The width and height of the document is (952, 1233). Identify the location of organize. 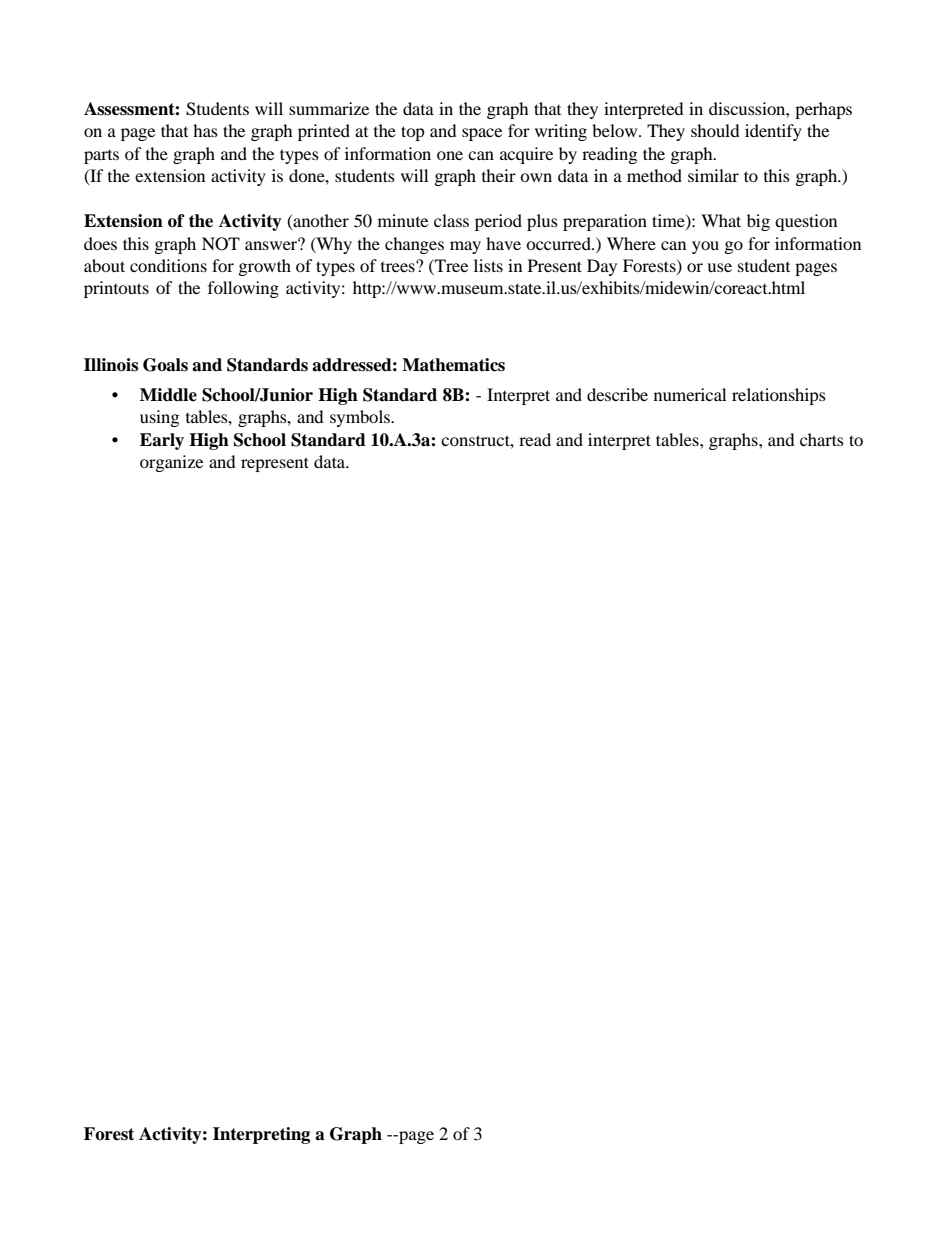
(171, 463).
